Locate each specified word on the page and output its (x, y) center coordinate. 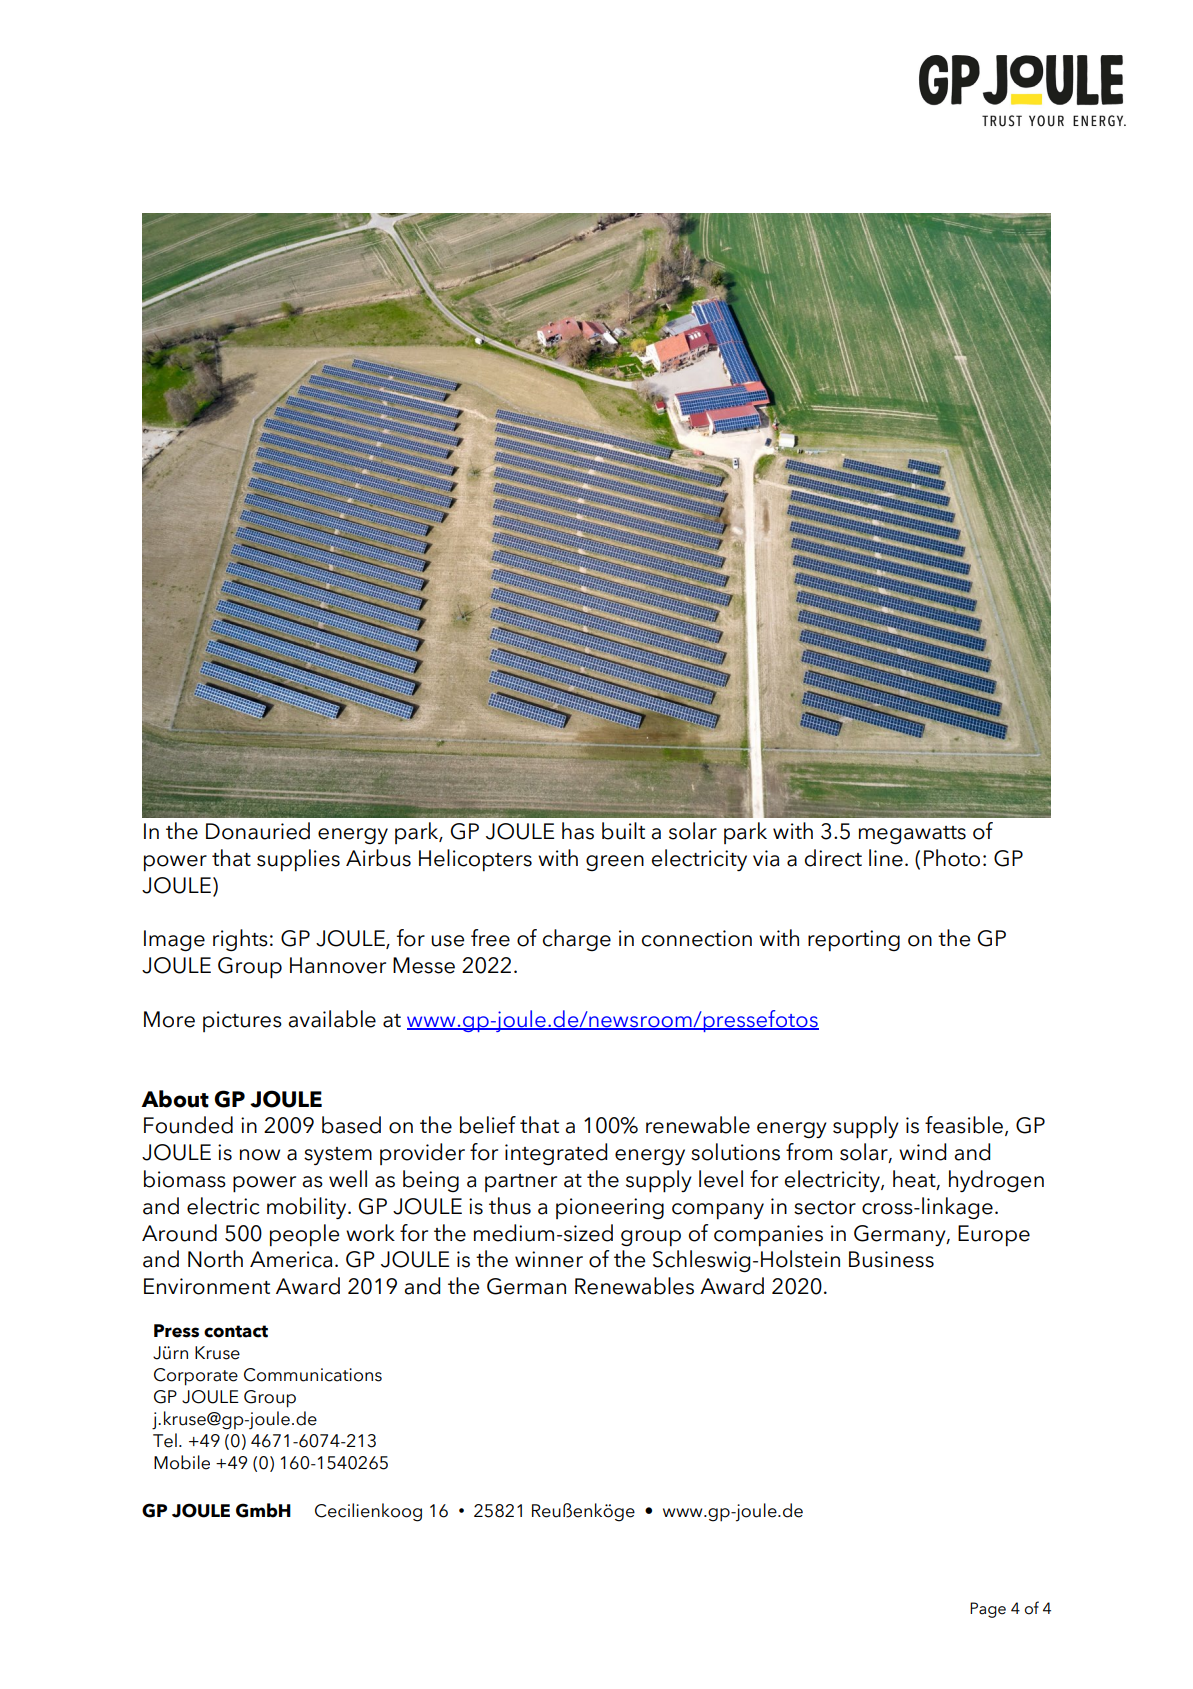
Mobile (182, 1462)
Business (891, 1259)
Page (988, 1610)
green (615, 863)
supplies (298, 860)
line (886, 858)
